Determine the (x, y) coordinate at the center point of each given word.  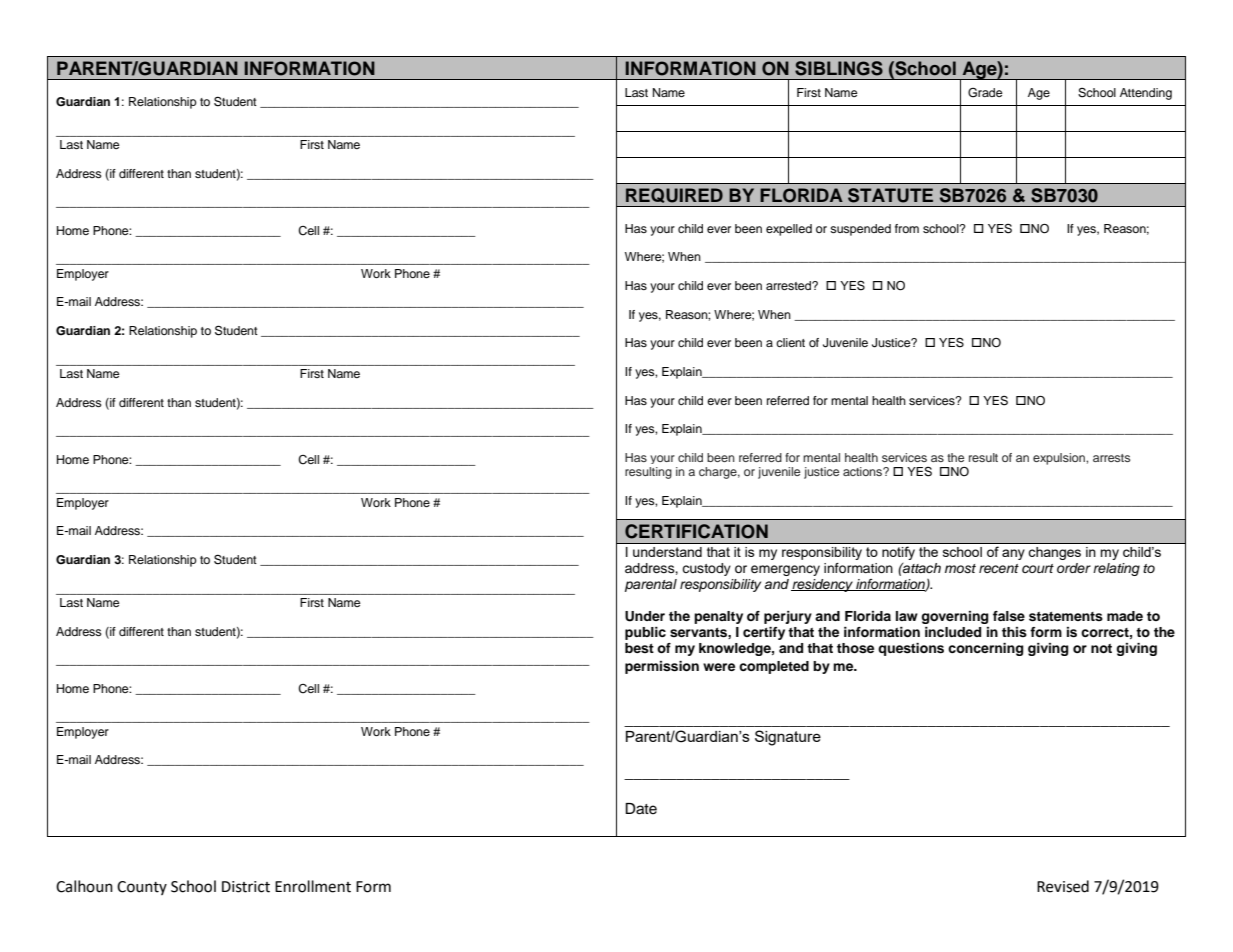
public (645, 633)
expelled (789, 230)
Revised (1063, 886)
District (246, 887)
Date (641, 809)
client (790, 342)
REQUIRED (674, 195)
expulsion (1060, 459)
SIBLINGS (839, 68)
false (1009, 616)
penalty (718, 617)
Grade (985, 93)
